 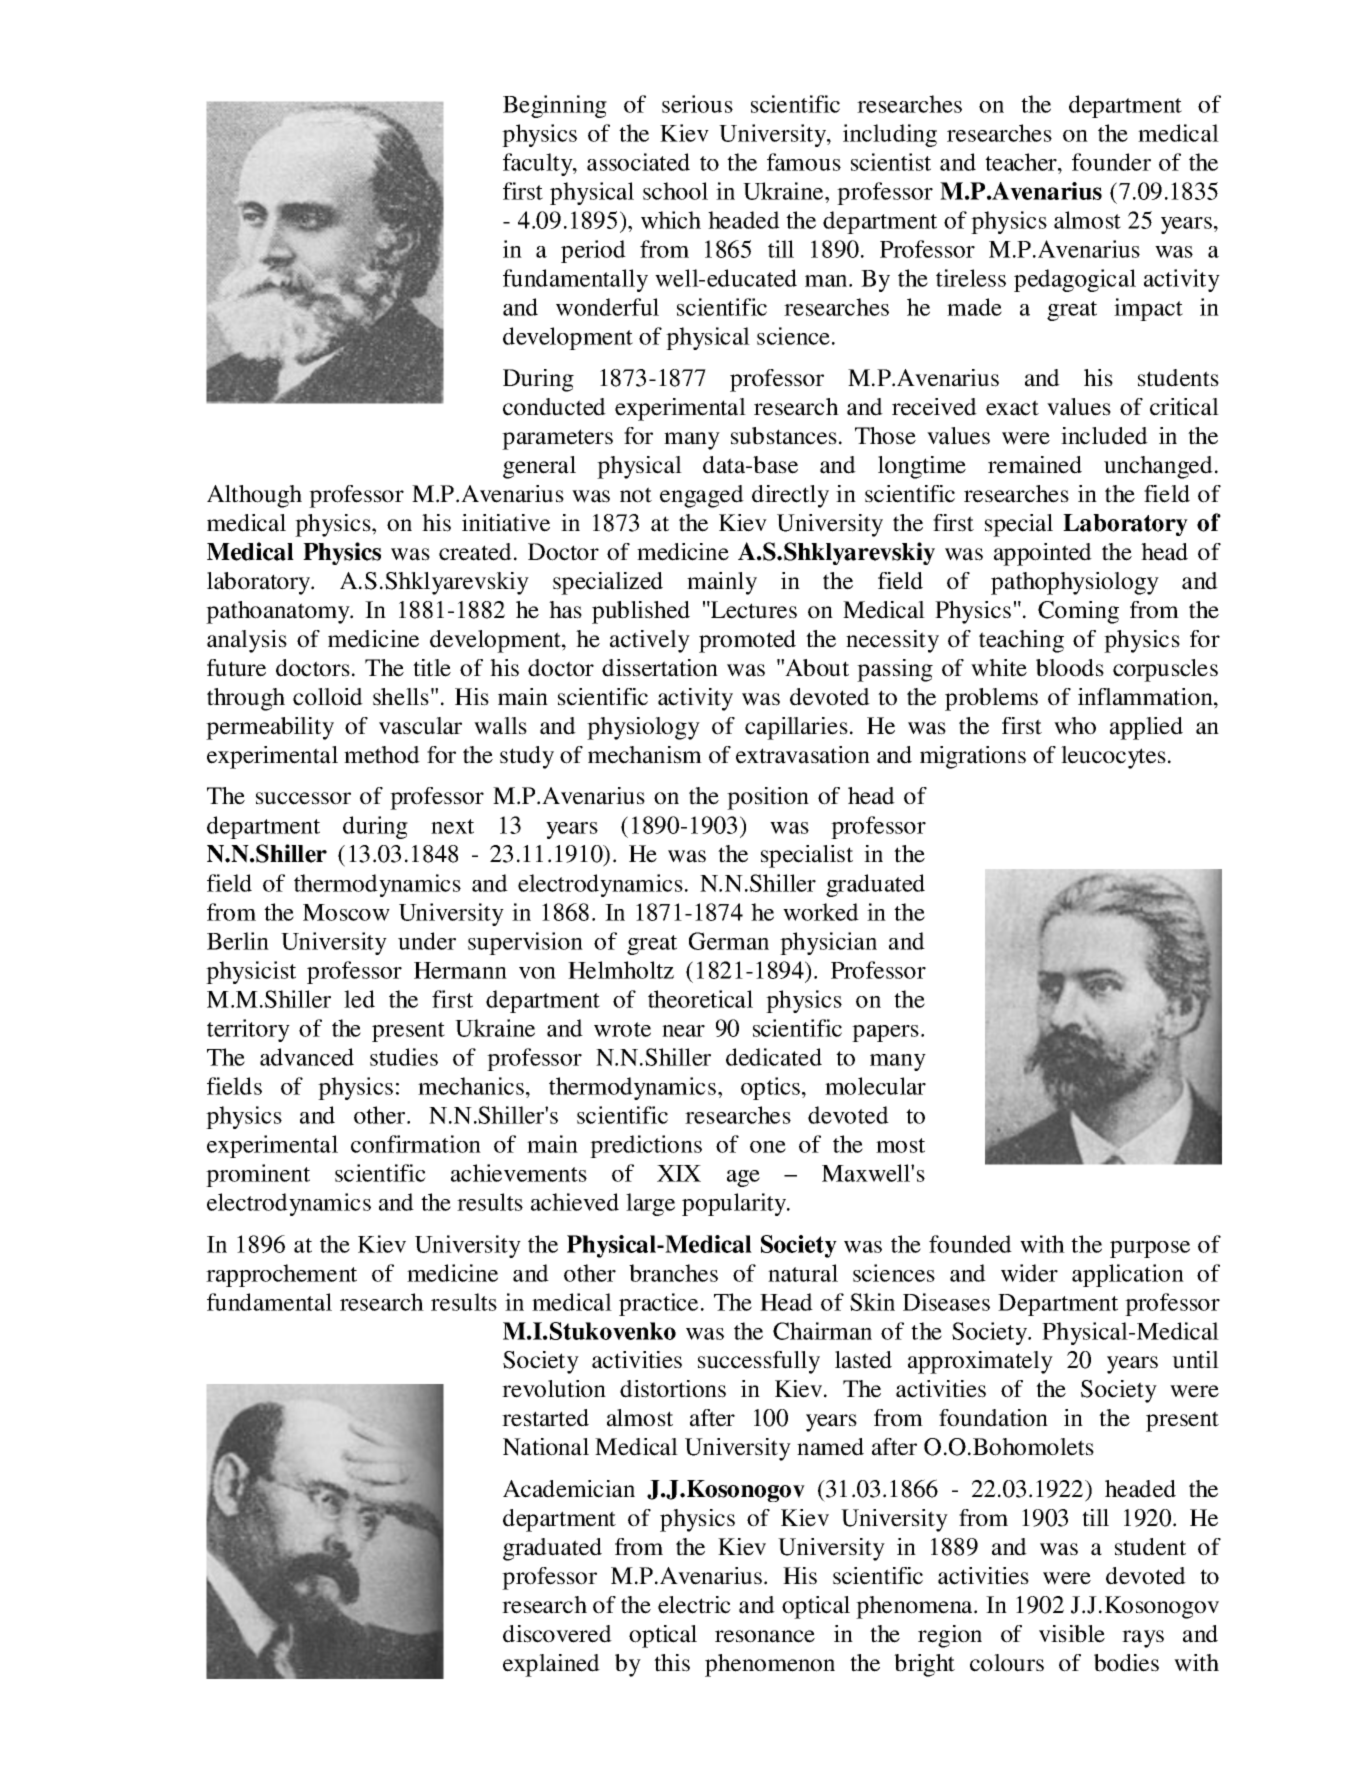 I want to click on Coming, so click(x=1078, y=612).
